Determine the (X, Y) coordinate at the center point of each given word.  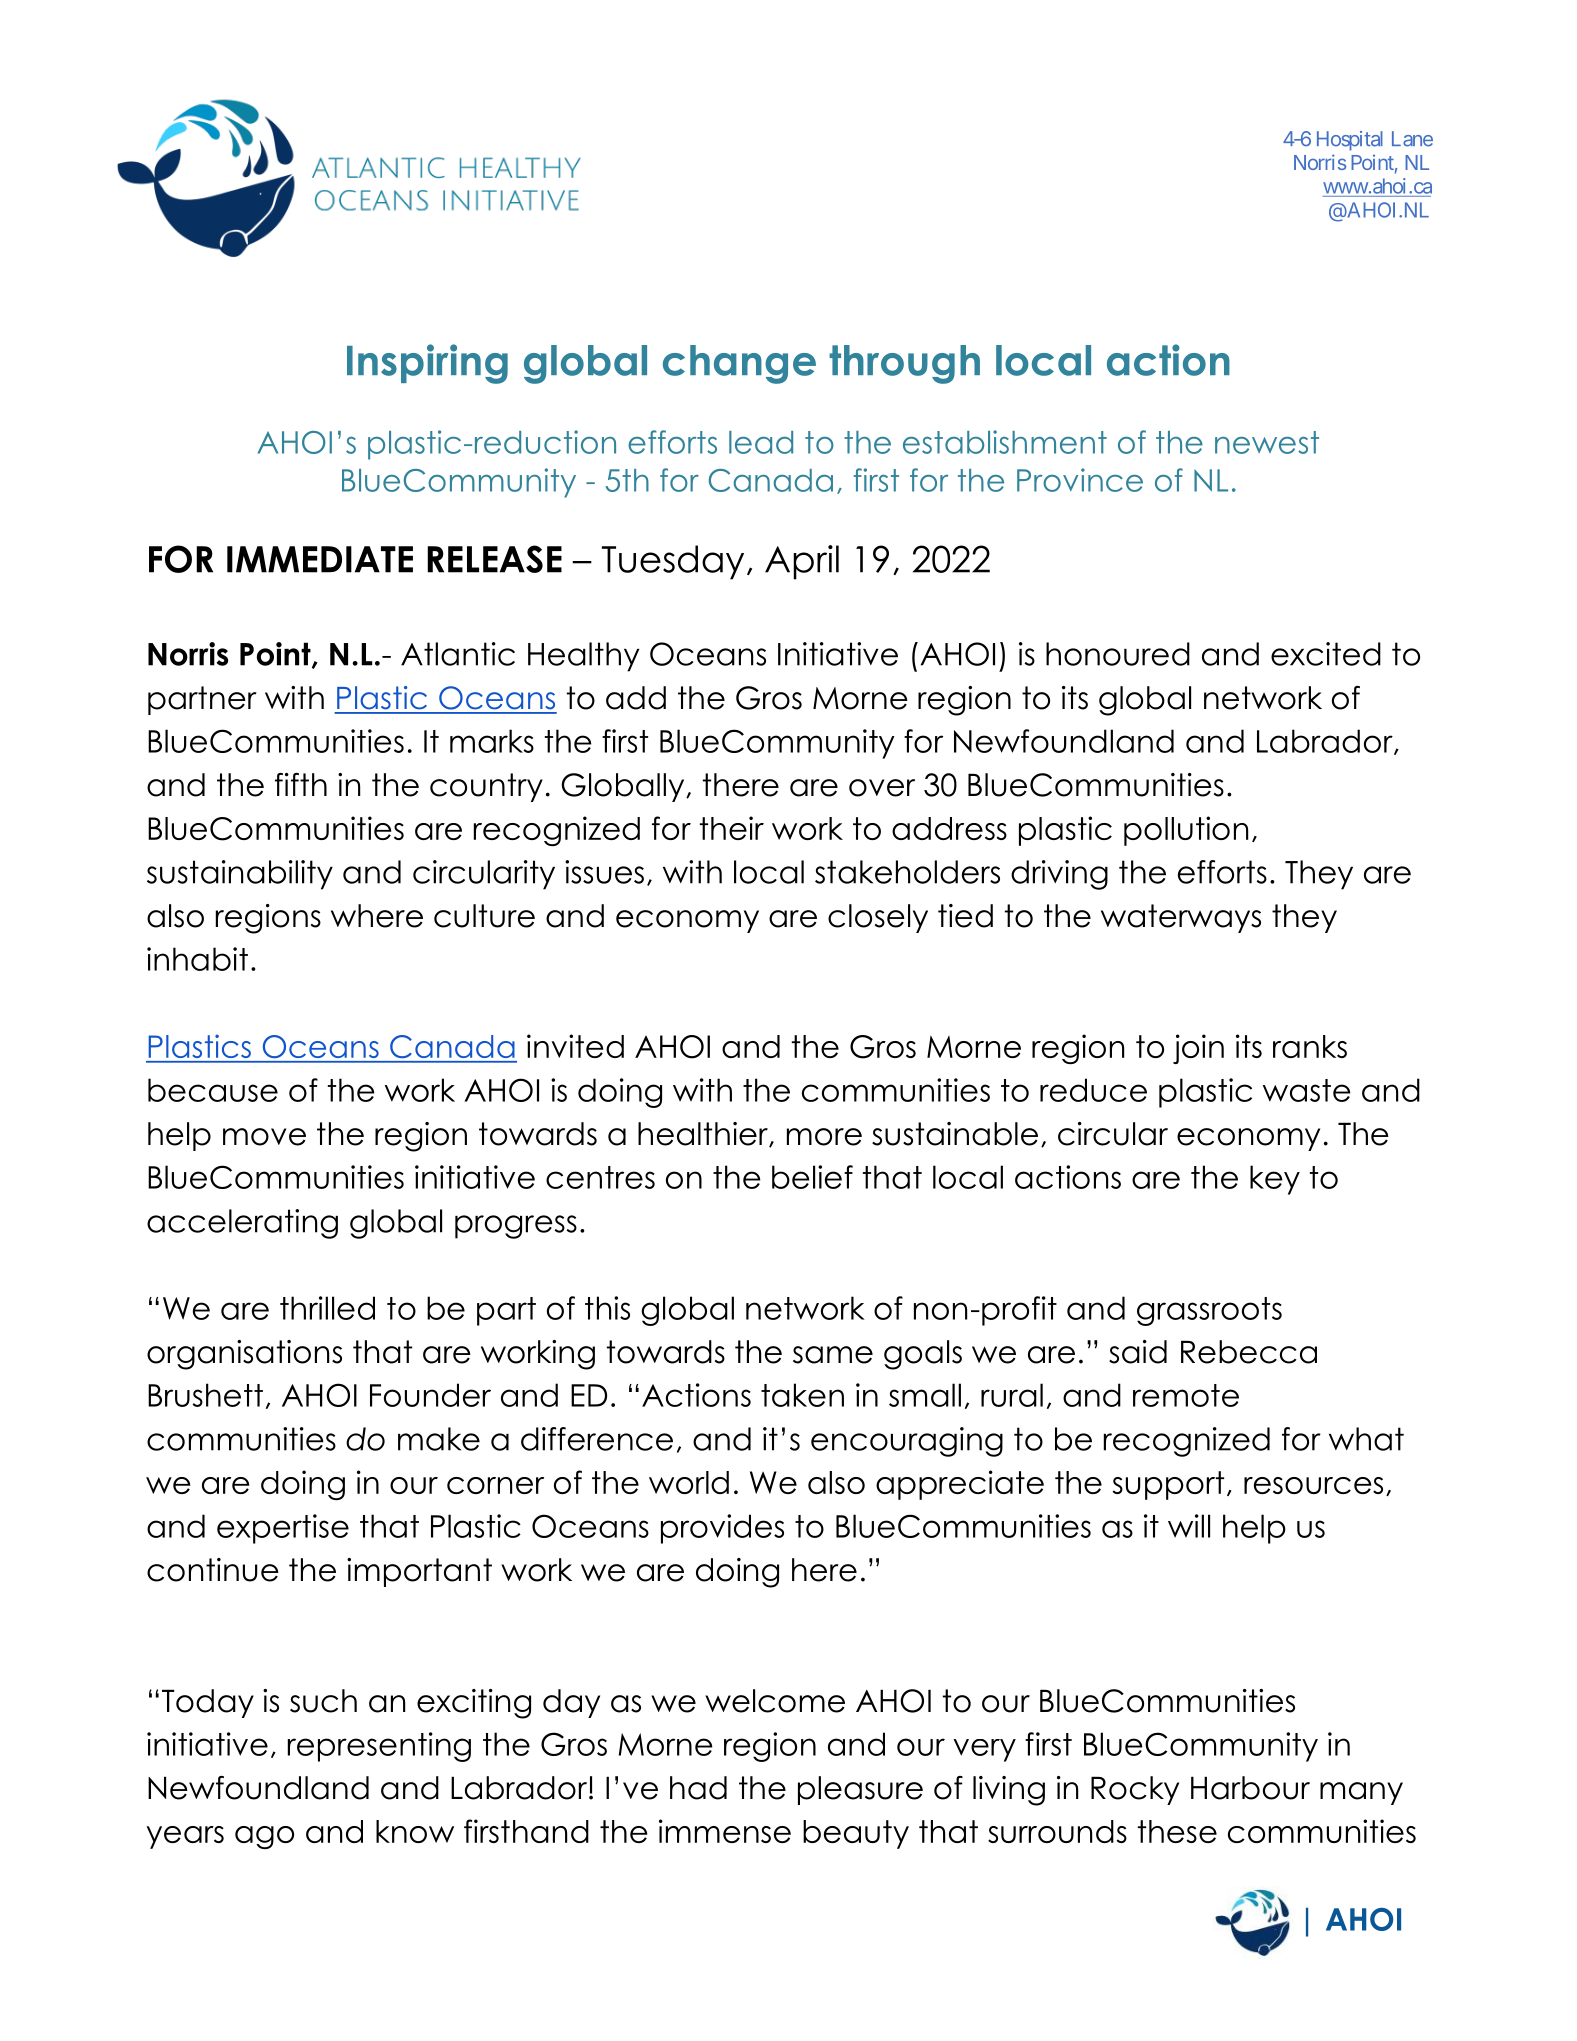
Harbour (1250, 1788)
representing (379, 1747)
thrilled (327, 1308)
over (882, 788)
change (739, 364)
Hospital (1350, 141)
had (698, 1788)
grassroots (1209, 1311)
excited (1326, 654)
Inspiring (427, 364)
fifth (301, 784)
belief (812, 1177)
